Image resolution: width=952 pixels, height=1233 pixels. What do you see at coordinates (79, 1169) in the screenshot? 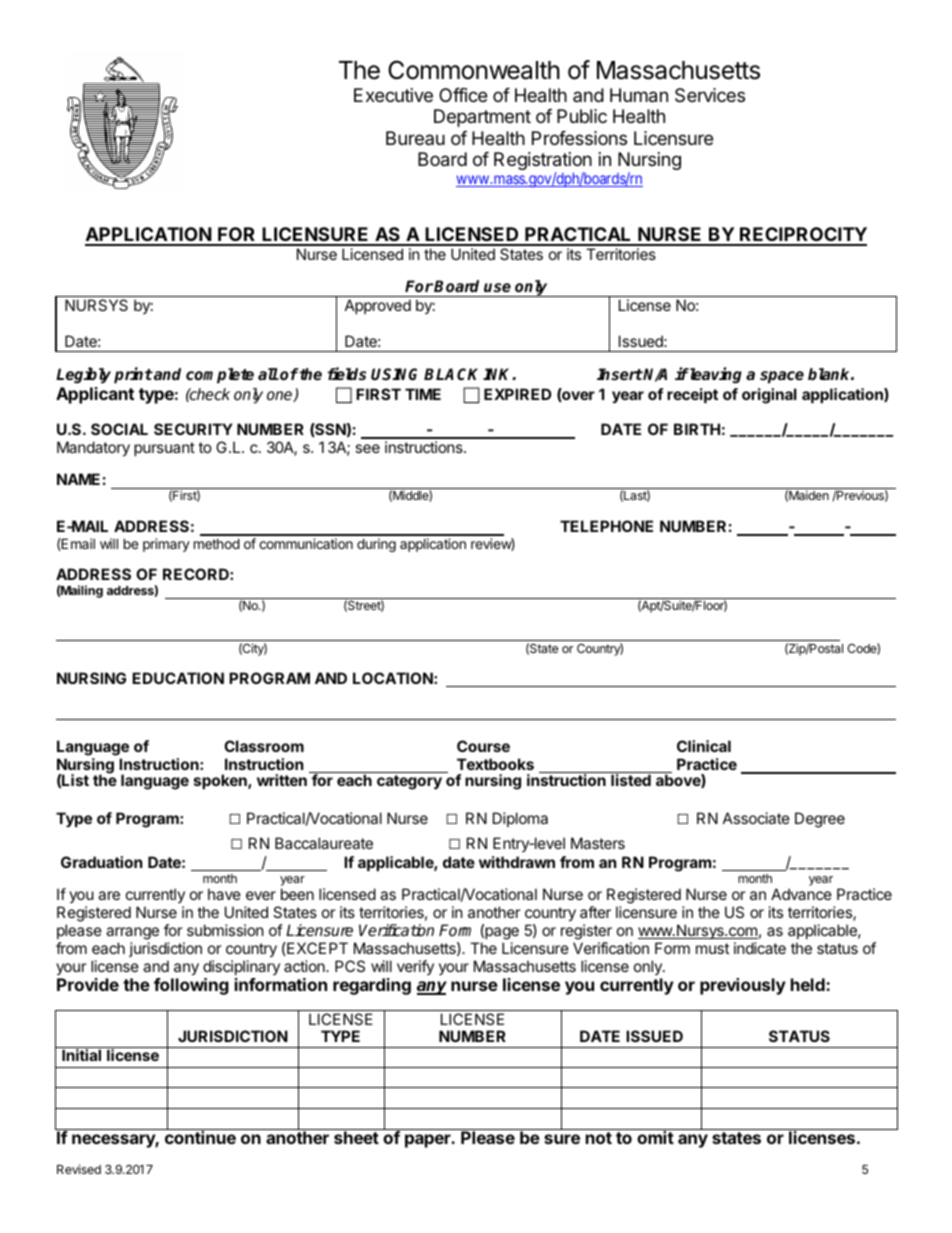
I see `Revised` at bounding box center [79, 1169].
